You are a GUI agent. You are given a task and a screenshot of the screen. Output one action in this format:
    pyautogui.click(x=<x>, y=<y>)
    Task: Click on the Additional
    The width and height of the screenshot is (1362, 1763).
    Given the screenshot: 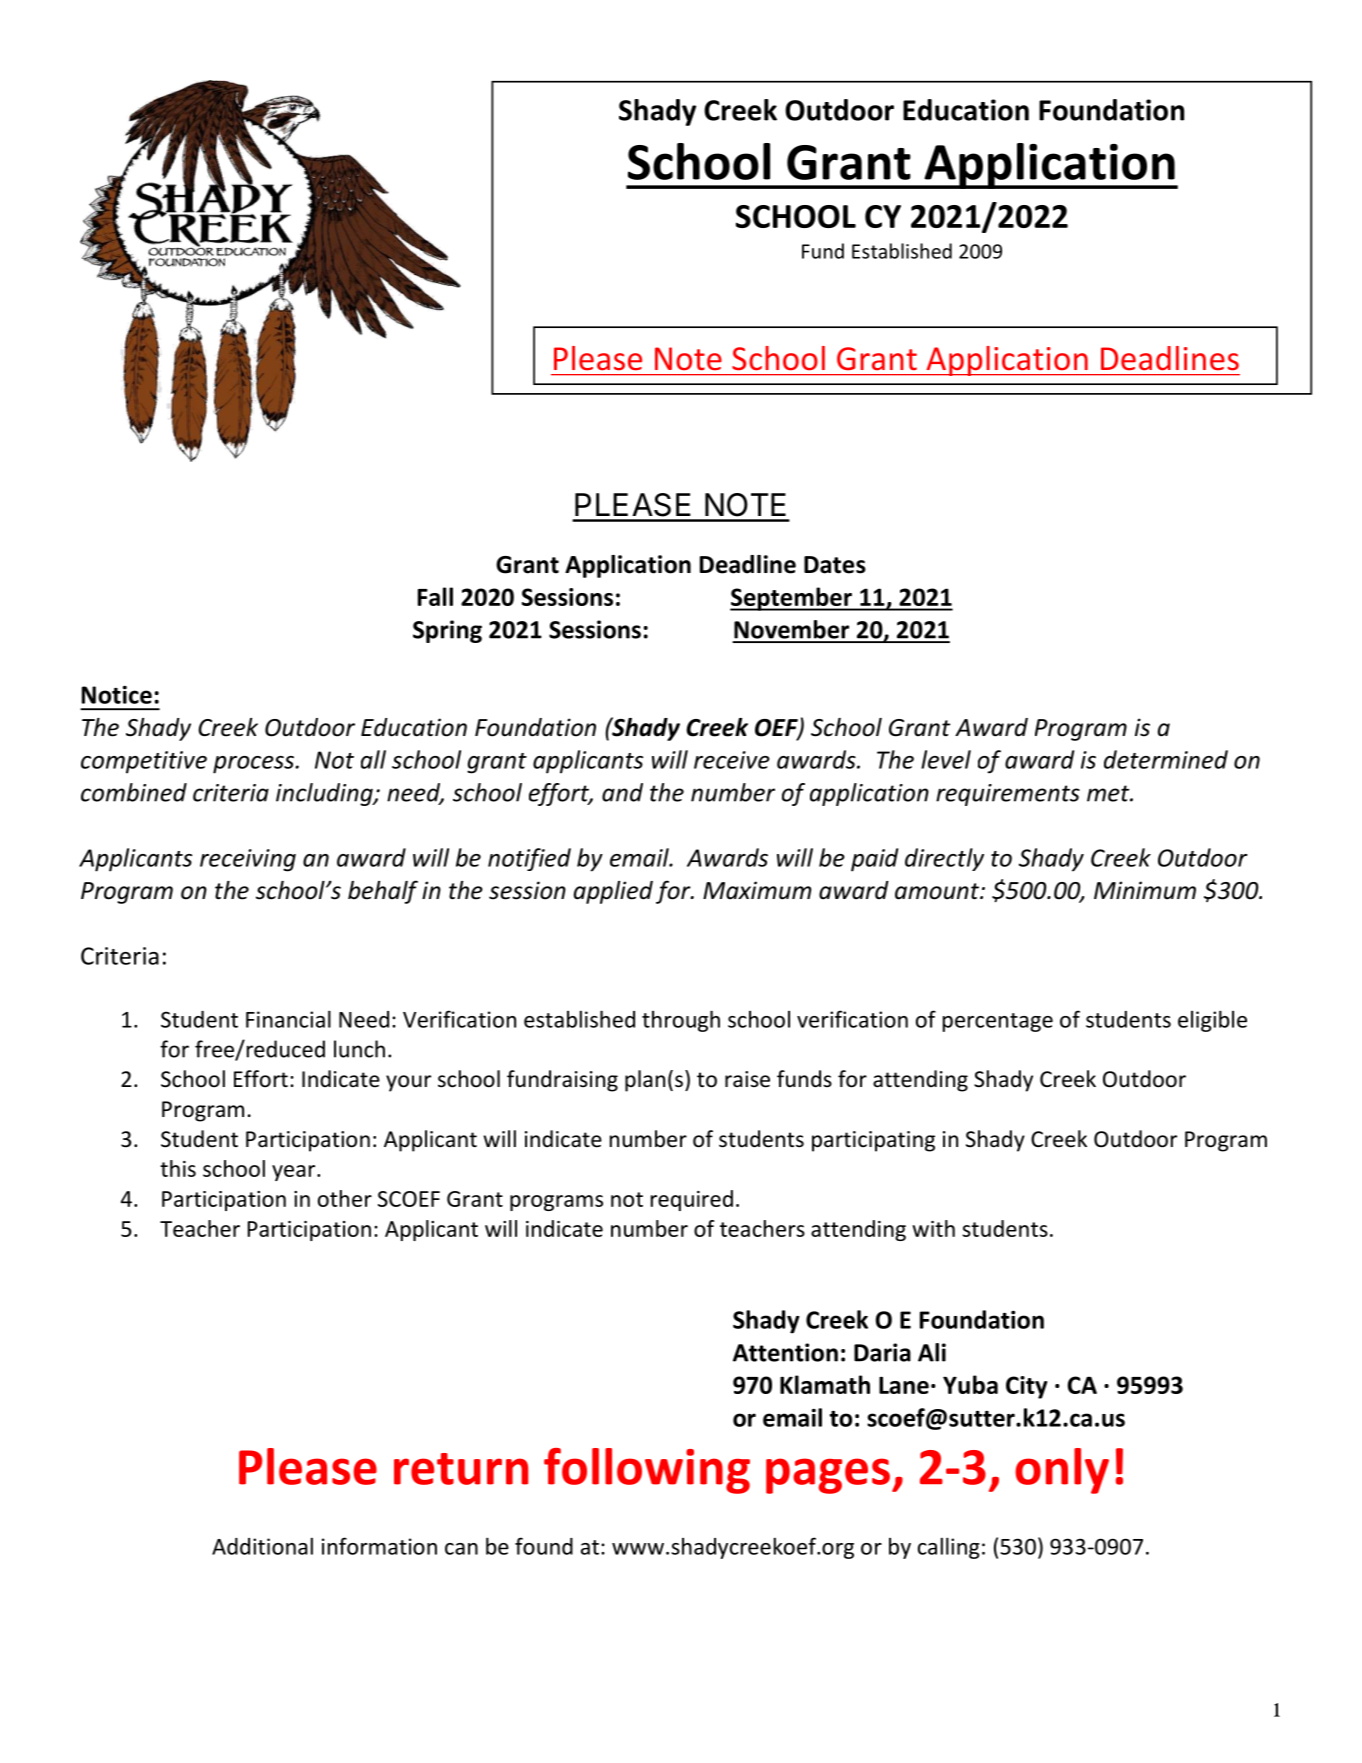 What is the action you would take?
    pyautogui.click(x=262, y=1546)
